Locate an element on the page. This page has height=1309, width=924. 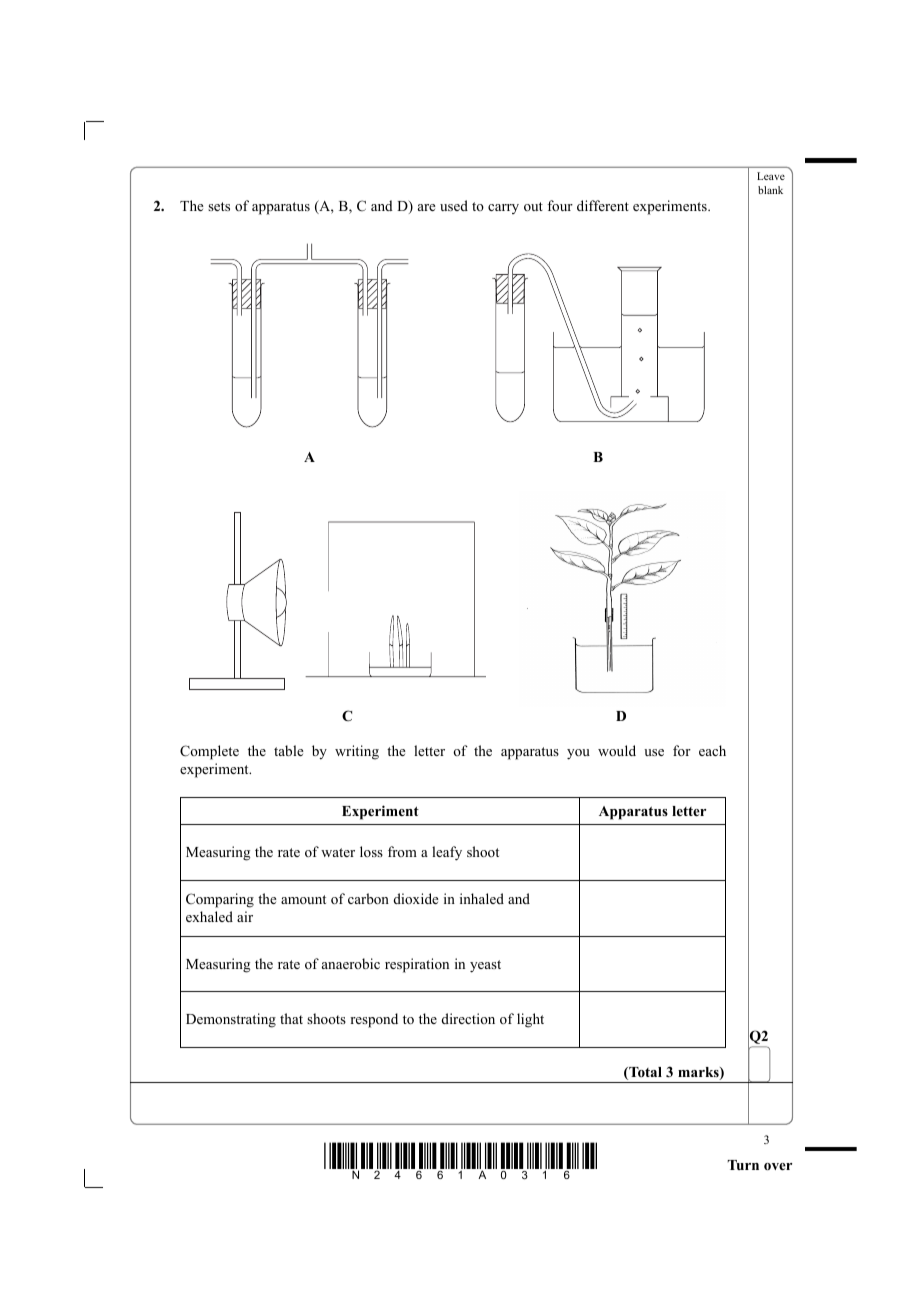
sets is located at coordinates (219, 206).
